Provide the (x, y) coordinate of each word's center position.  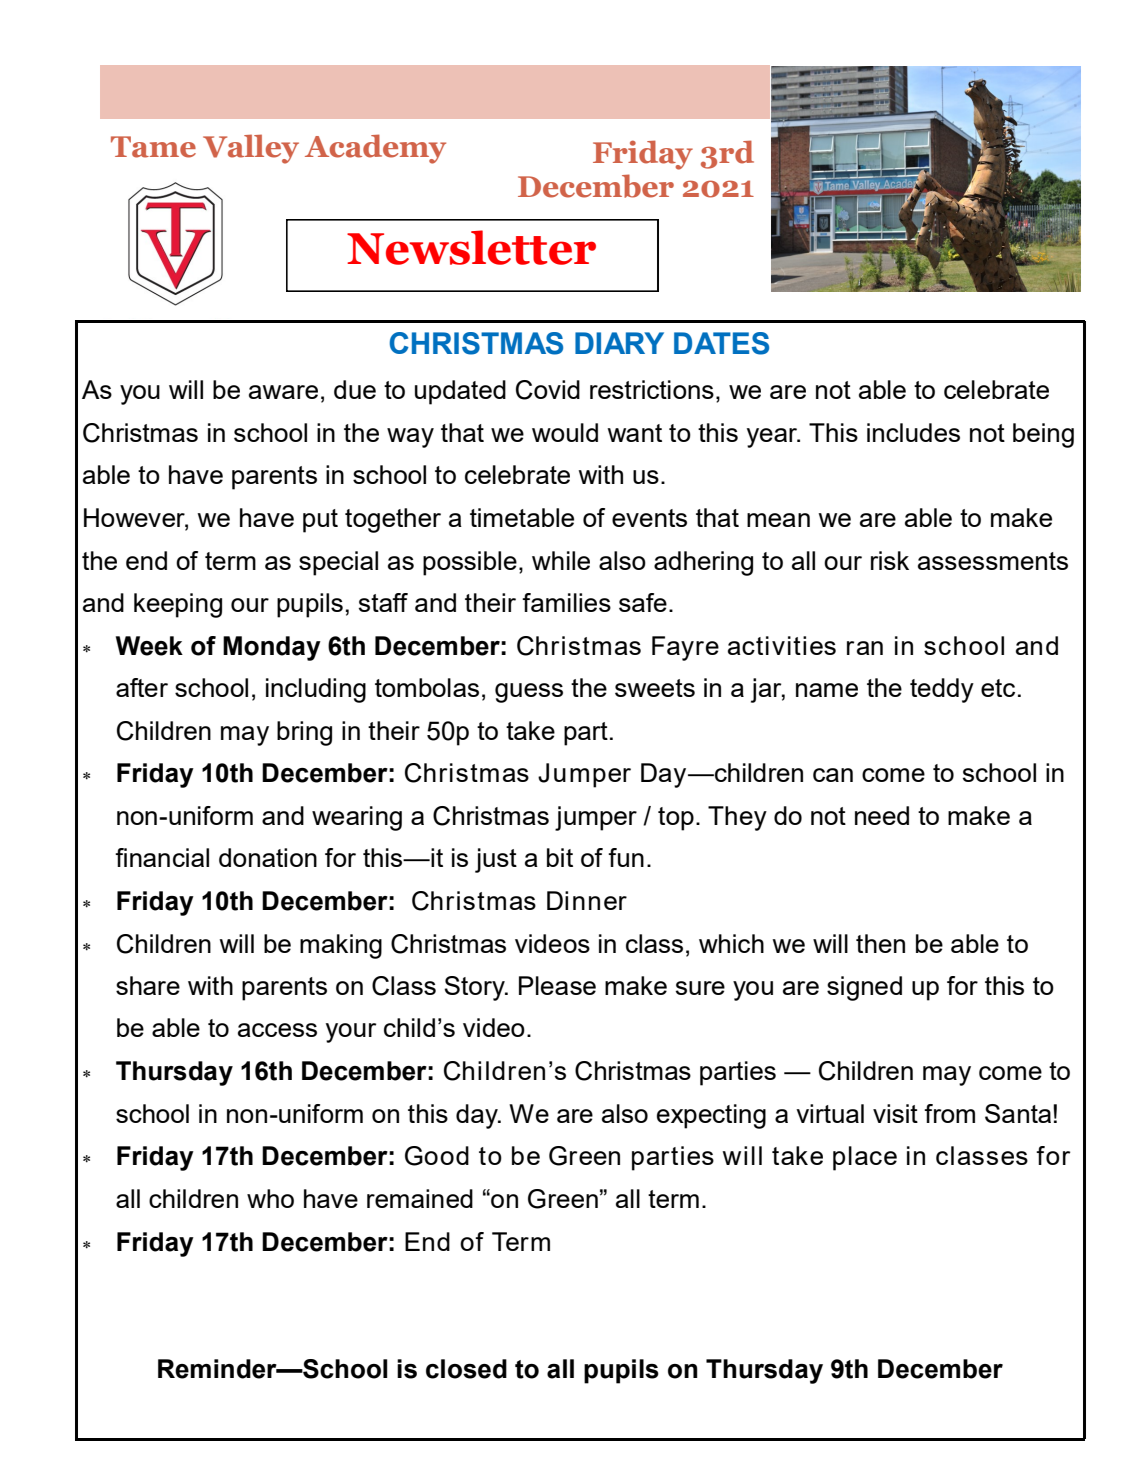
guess (529, 693)
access (277, 1030)
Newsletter (471, 247)
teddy (942, 690)
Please (557, 985)
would (565, 432)
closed (466, 1369)
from (949, 1113)
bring (304, 733)
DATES (721, 343)
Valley (251, 149)
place (865, 1158)
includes (913, 432)
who (270, 1198)
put (320, 521)
